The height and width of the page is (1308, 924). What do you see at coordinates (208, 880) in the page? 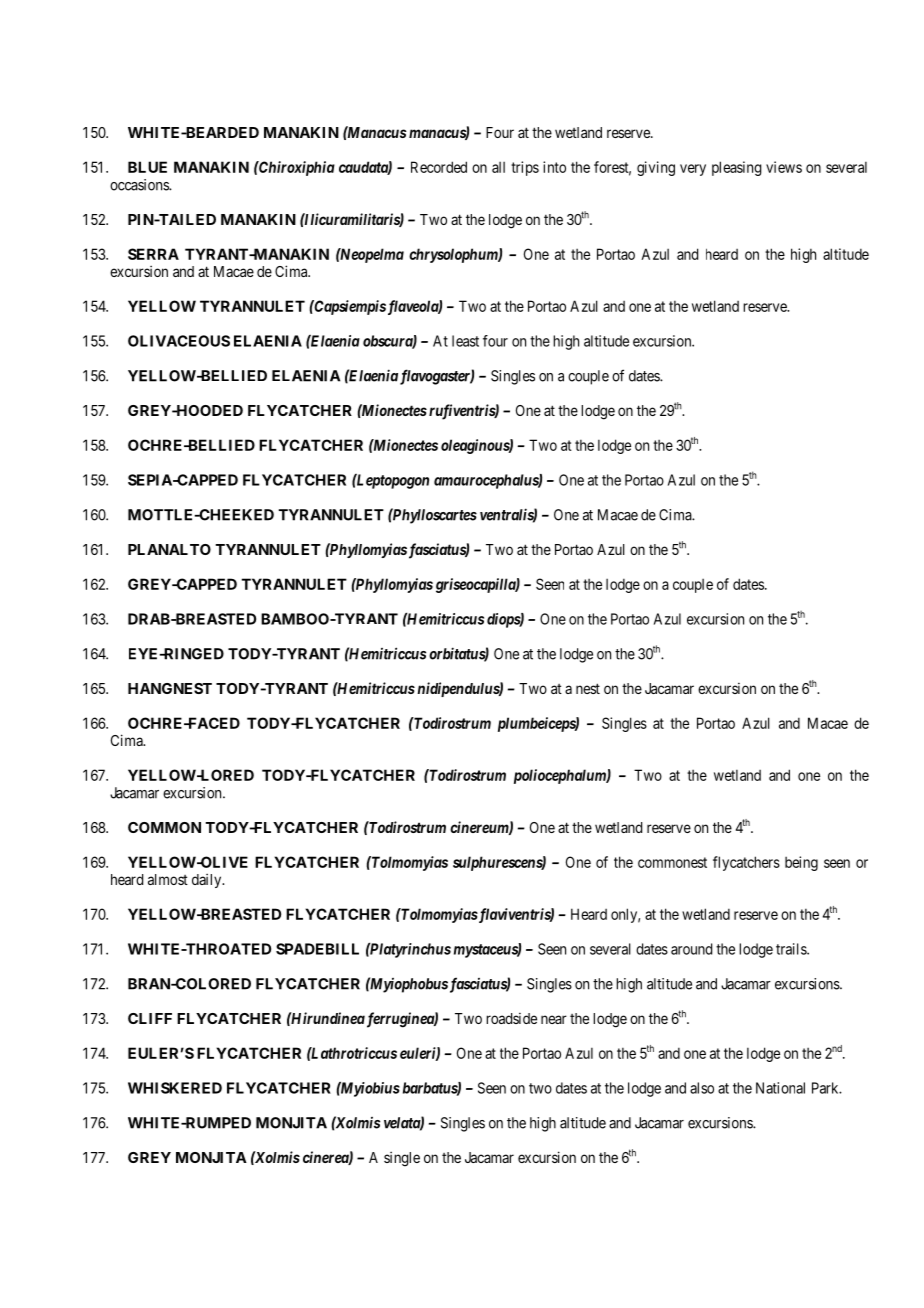
I see `daily` at bounding box center [208, 880].
